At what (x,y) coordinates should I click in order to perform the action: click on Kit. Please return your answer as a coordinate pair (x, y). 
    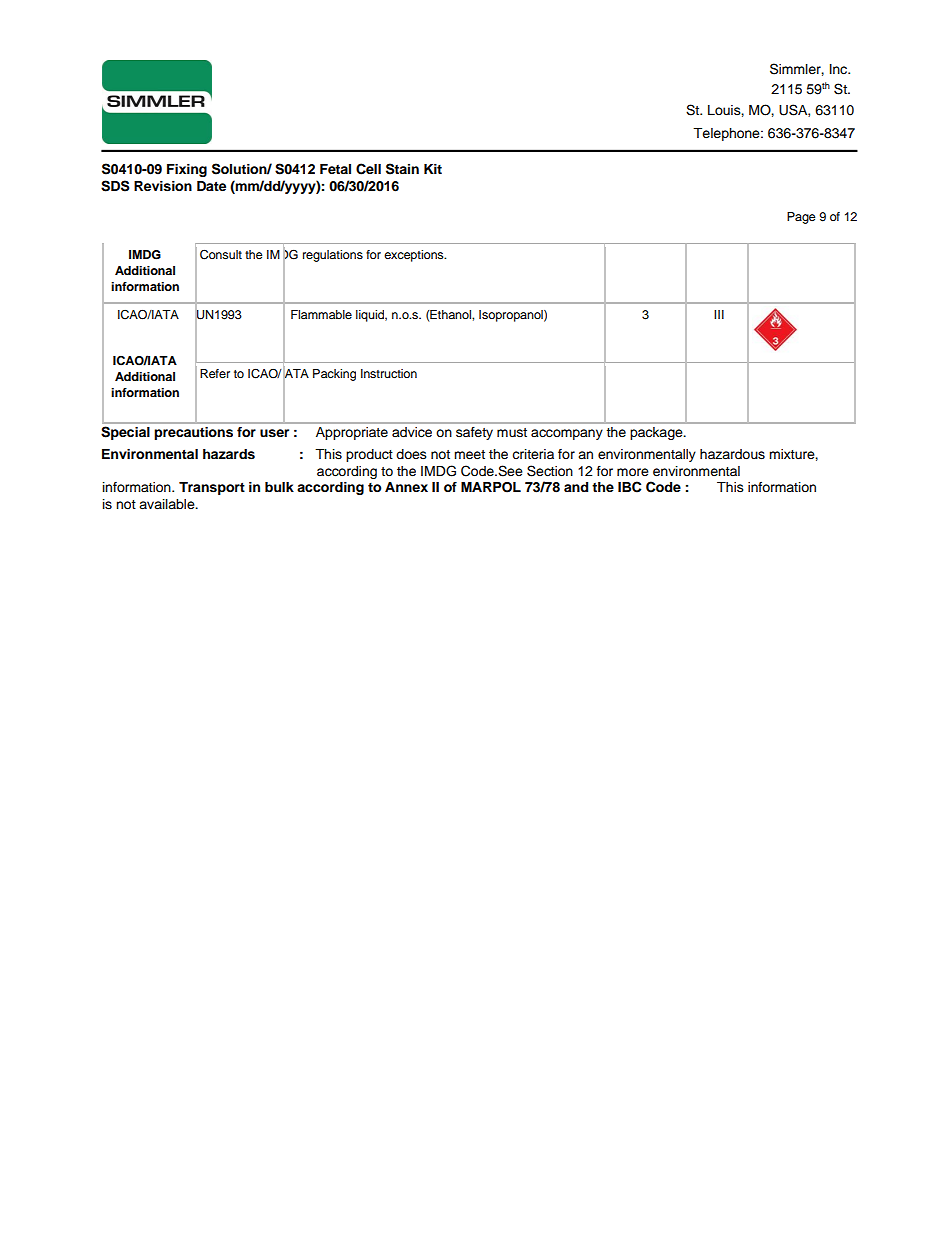
    Looking at the image, I should click on (433, 169).
